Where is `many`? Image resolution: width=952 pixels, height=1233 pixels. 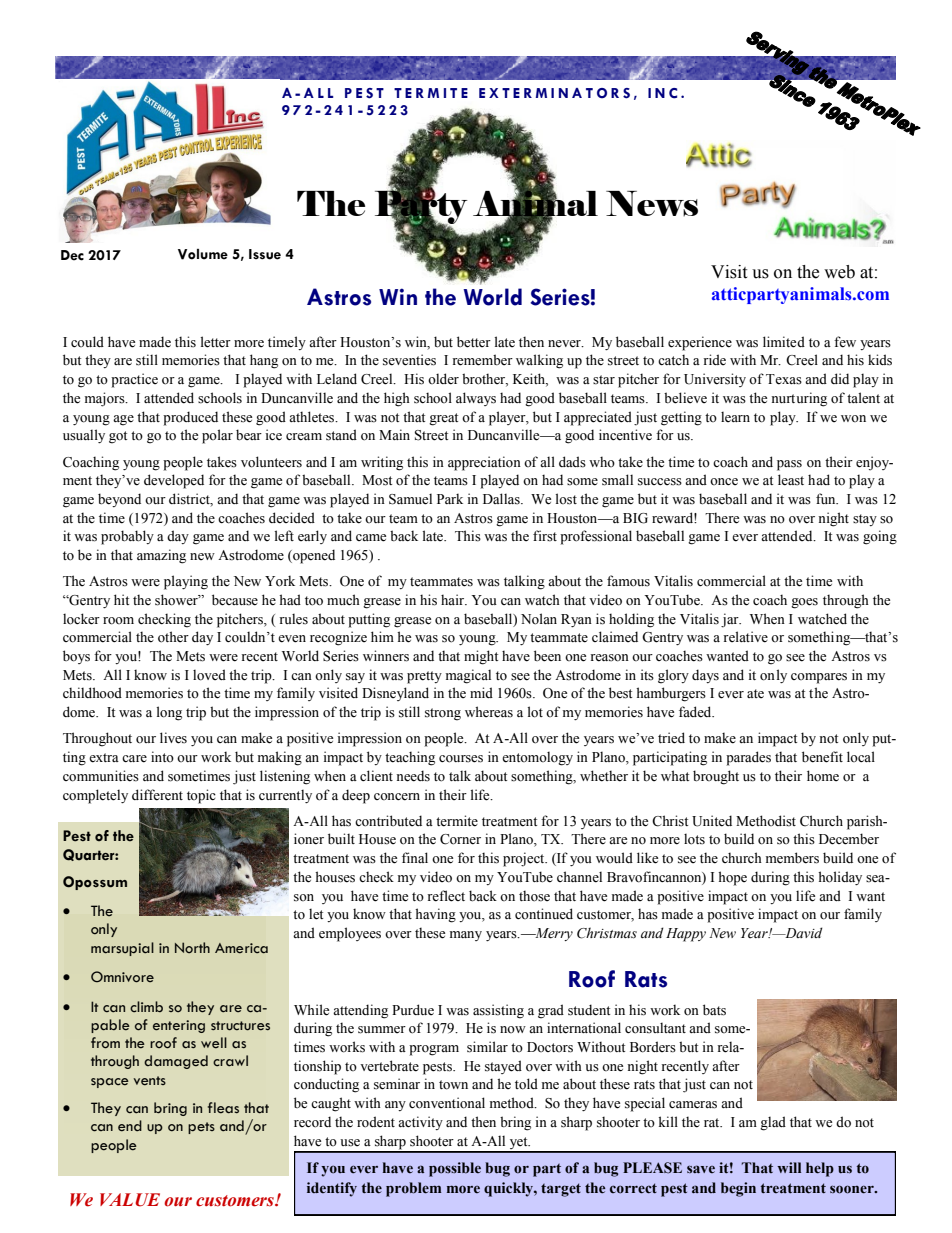
many is located at coordinates (466, 936).
